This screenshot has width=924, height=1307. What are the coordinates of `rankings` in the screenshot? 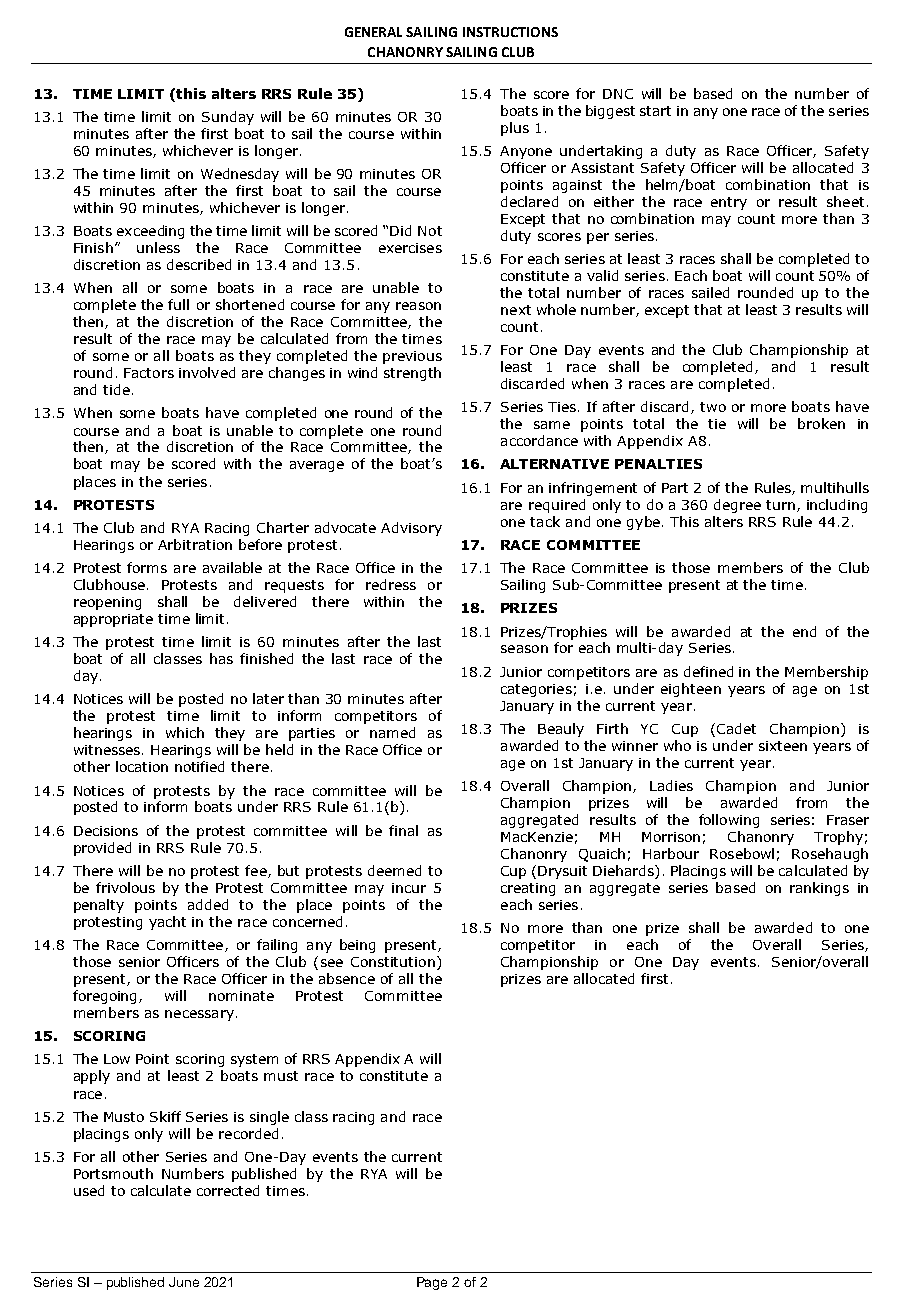 It's located at (819, 889).
